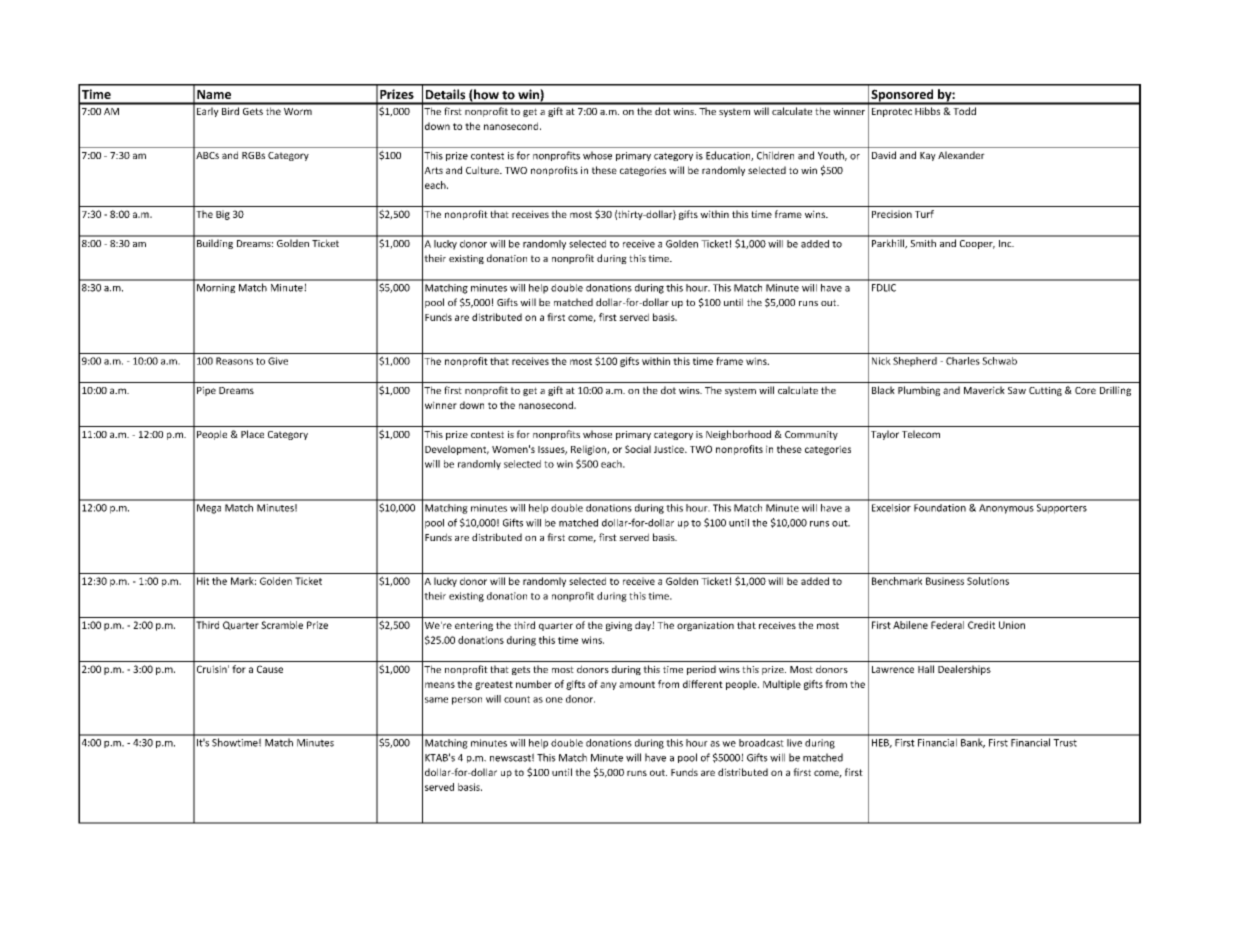 The width and height of the document is (1233, 952). I want to click on Children, so click(775, 155).
